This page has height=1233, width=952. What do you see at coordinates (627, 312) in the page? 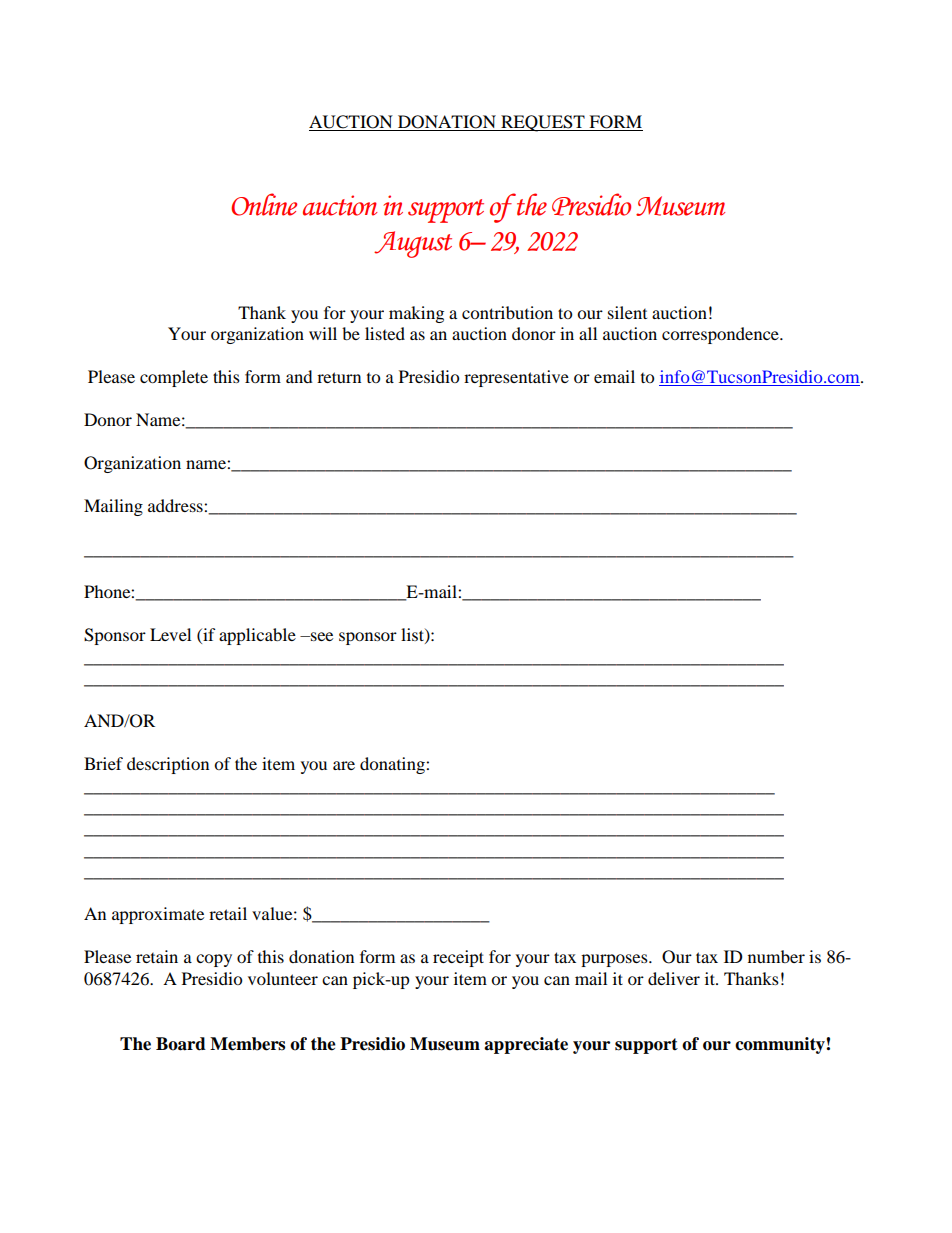
I see `silent` at bounding box center [627, 312].
